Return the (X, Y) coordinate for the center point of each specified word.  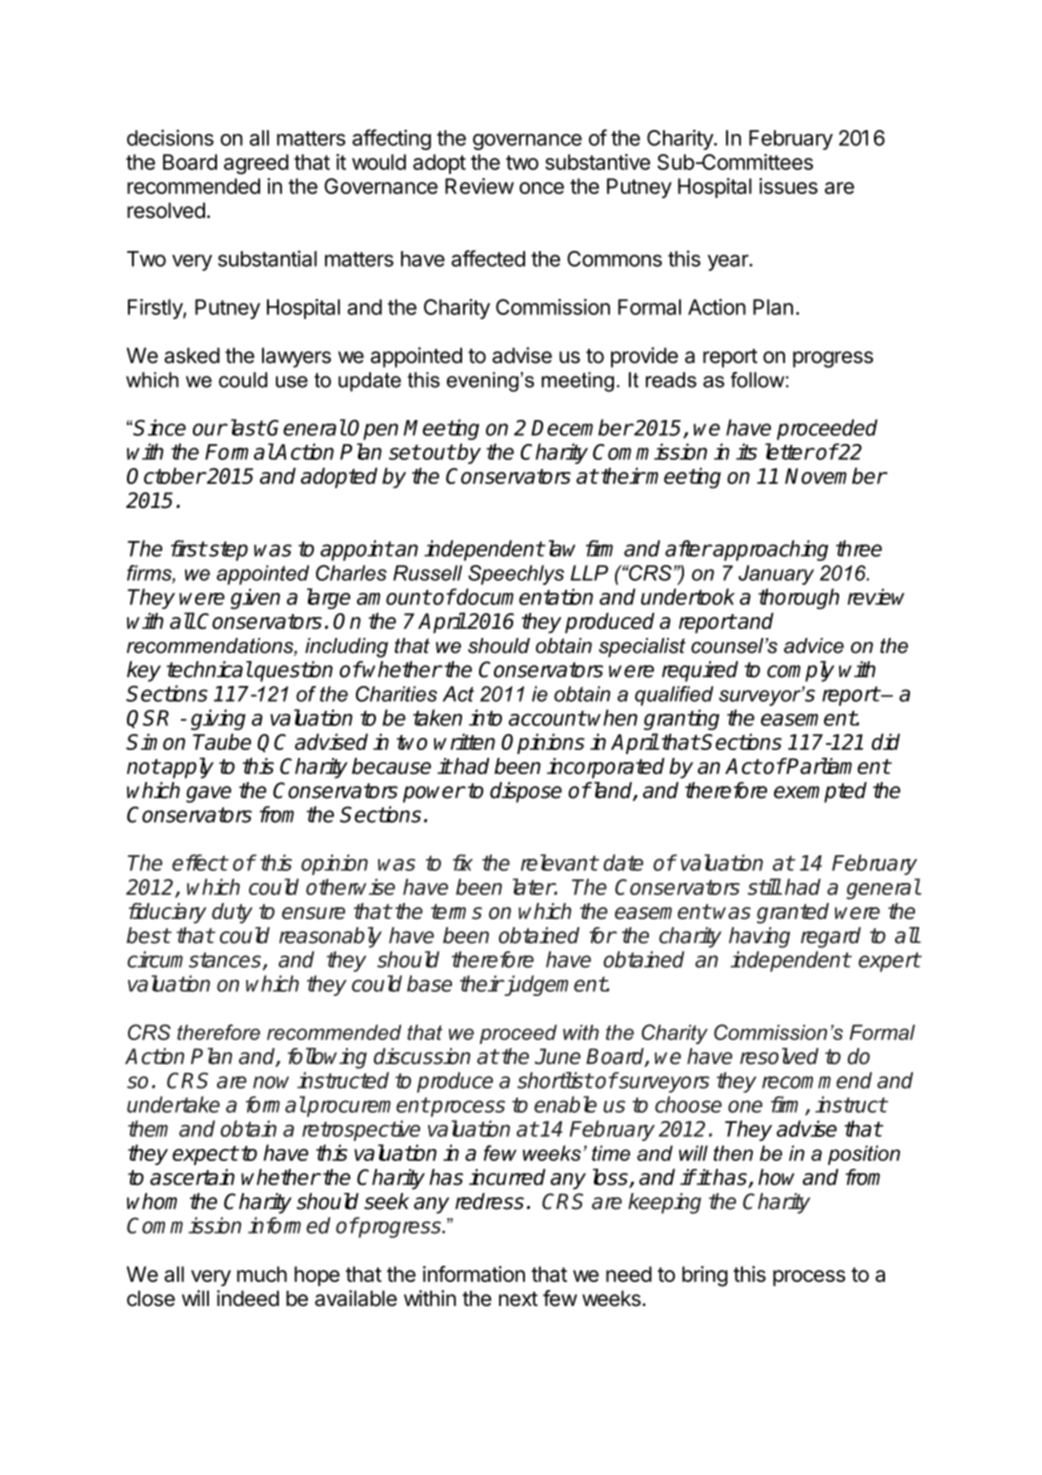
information (474, 1274)
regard (831, 937)
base (429, 983)
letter (789, 451)
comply (800, 671)
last (246, 427)
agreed (256, 164)
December (582, 427)
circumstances (194, 959)
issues (788, 186)
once (541, 188)
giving (218, 719)
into (485, 717)
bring (705, 1276)
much (262, 1274)
